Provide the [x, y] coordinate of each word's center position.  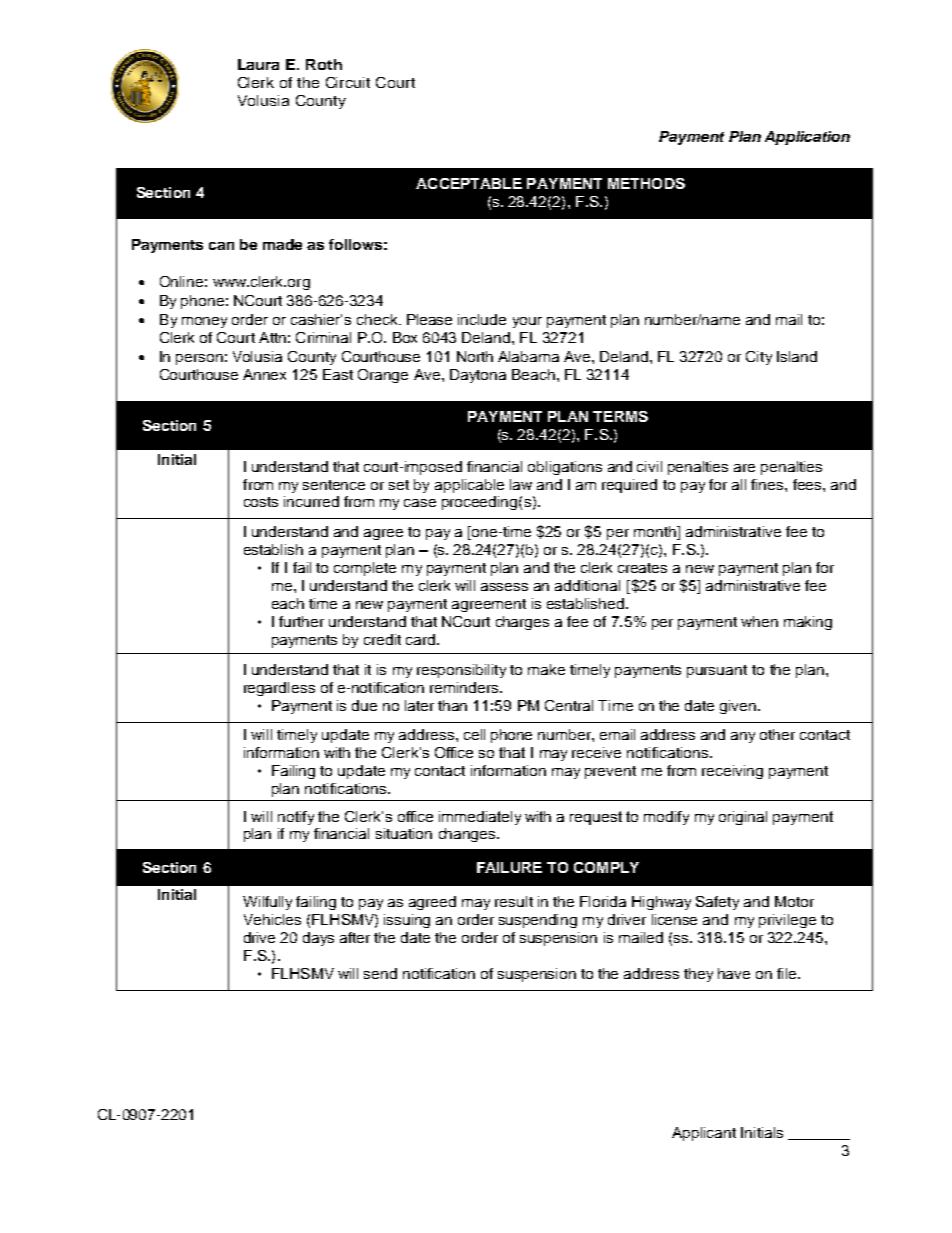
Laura [258, 64]
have [734, 973]
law [521, 484]
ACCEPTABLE [469, 183]
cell [474, 734]
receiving [732, 772]
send [380, 973]
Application [807, 138]
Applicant [704, 1134]
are [744, 468]
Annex [264, 374]
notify [296, 818]
